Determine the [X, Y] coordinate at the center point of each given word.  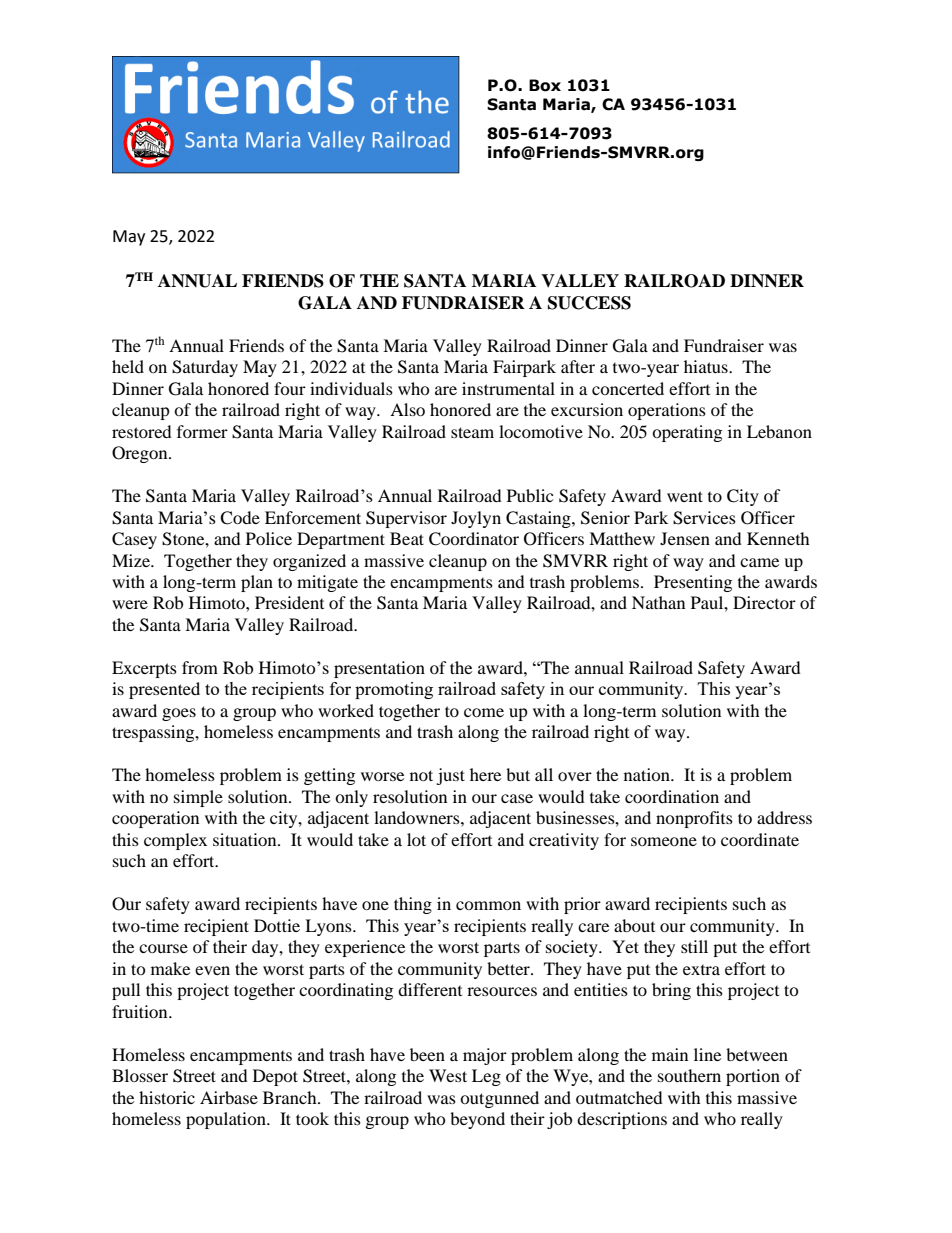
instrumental [508, 388]
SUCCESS [589, 303]
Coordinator [474, 539]
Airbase [229, 1097]
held [128, 366]
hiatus [707, 366]
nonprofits [694, 819]
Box [545, 85]
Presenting [693, 583]
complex [175, 841]
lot [416, 839]
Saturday [205, 368]
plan [257, 583]
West [448, 1075]
